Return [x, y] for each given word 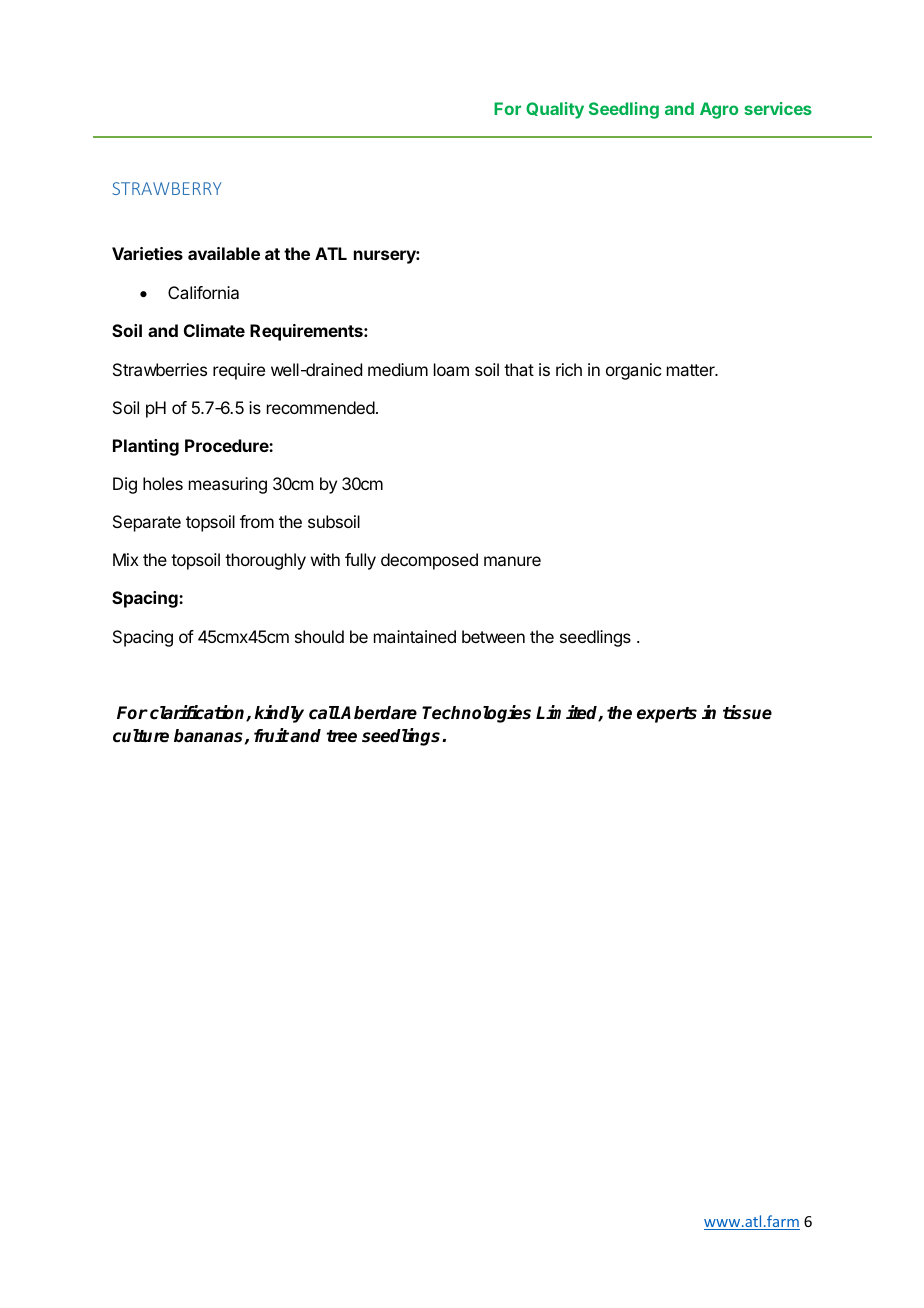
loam [451, 369]
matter [692, 370]
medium [398, 369]
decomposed [429, 561]
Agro [719, 110]
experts [667, 715]
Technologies [476, 714]
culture [141, 736]
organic [633, 371]
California [203, 292]
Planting [146, 447]
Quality [555, 110]
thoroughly [265, 561]
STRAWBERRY [166, 188]
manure [512, 561]
